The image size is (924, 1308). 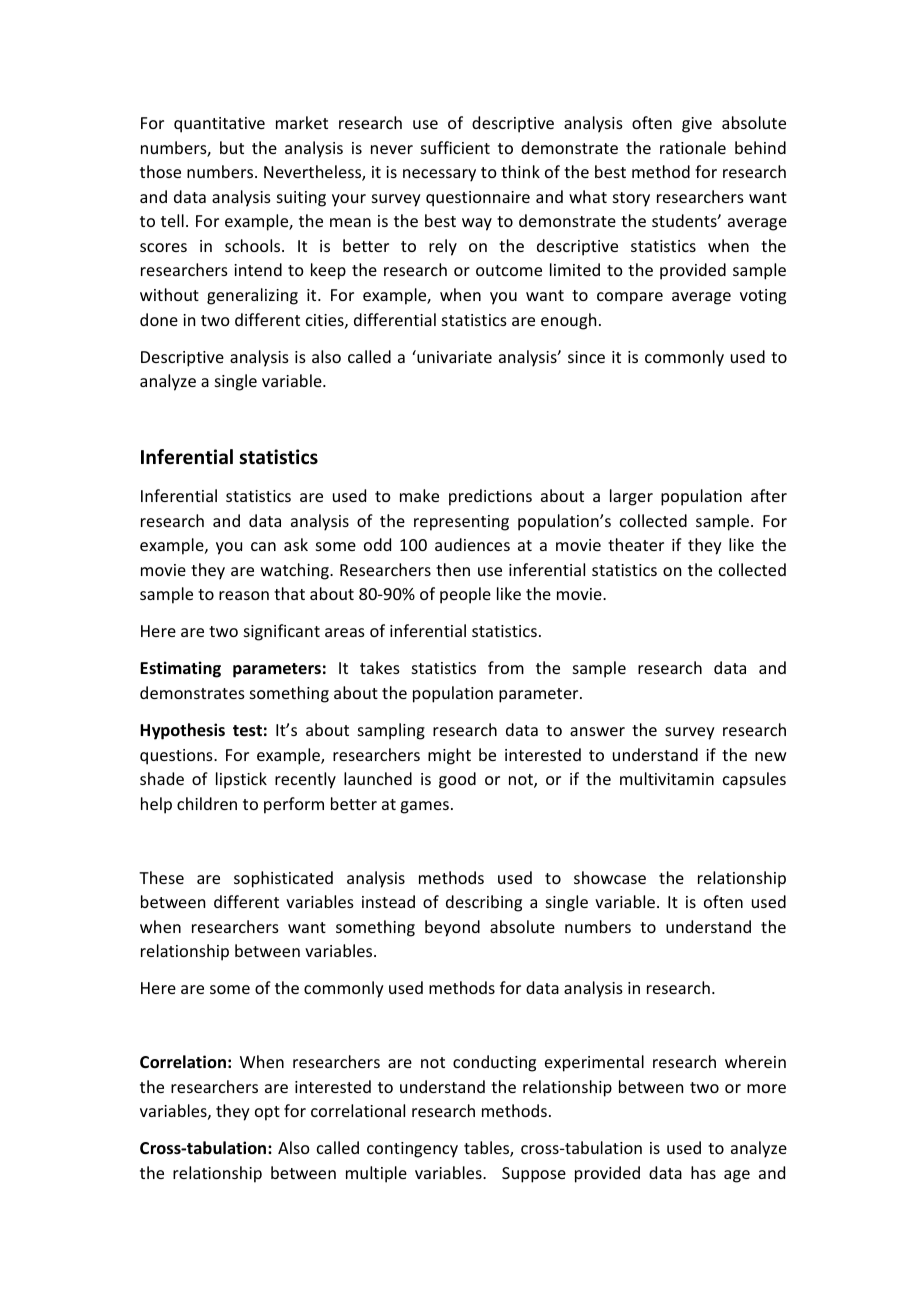 What do you see at coordinates (267, 1113) in the document?
I see `opt` at bounding box center [267, 1113].
